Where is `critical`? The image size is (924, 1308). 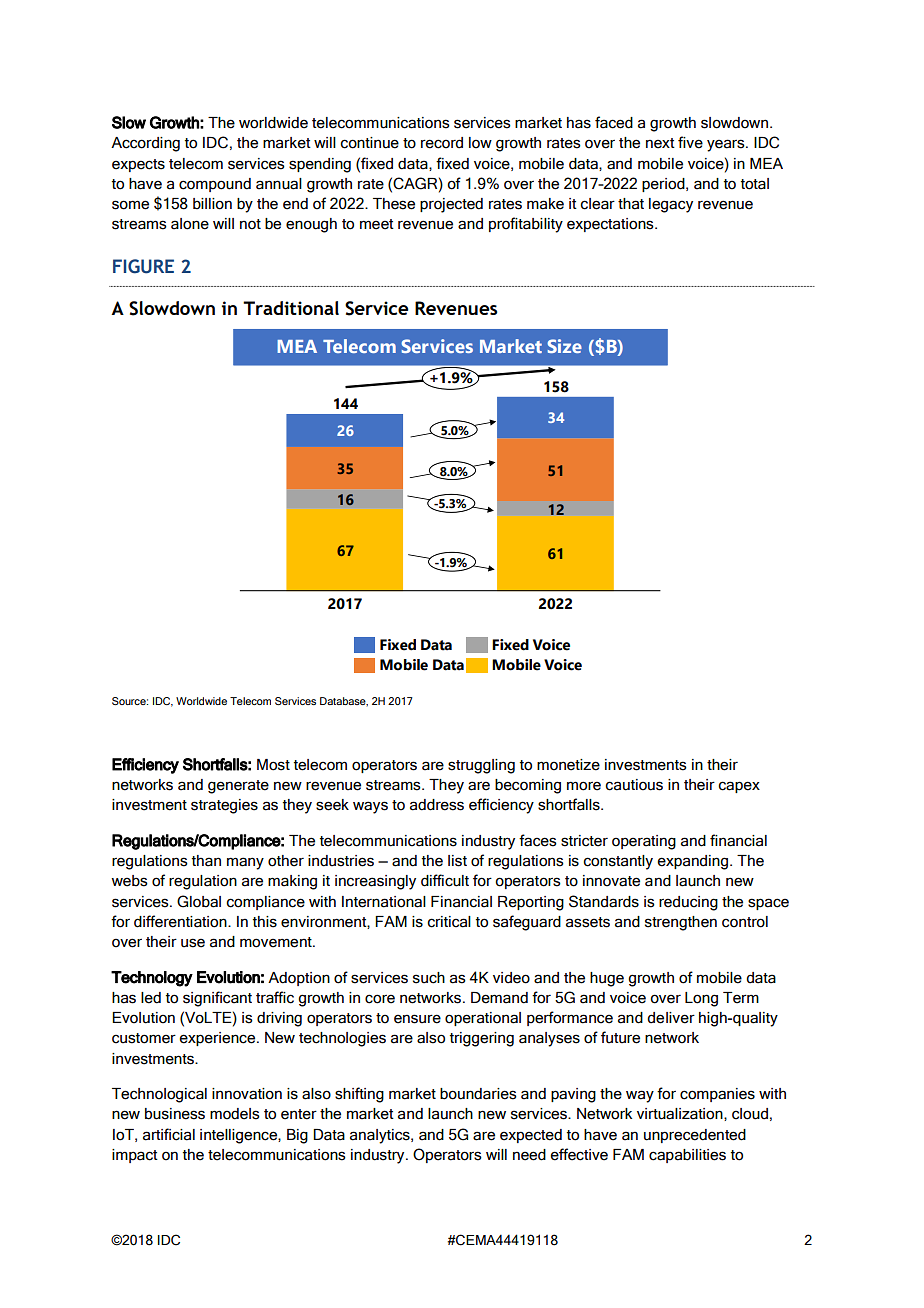
critical is located at coordinates (449, 922).
